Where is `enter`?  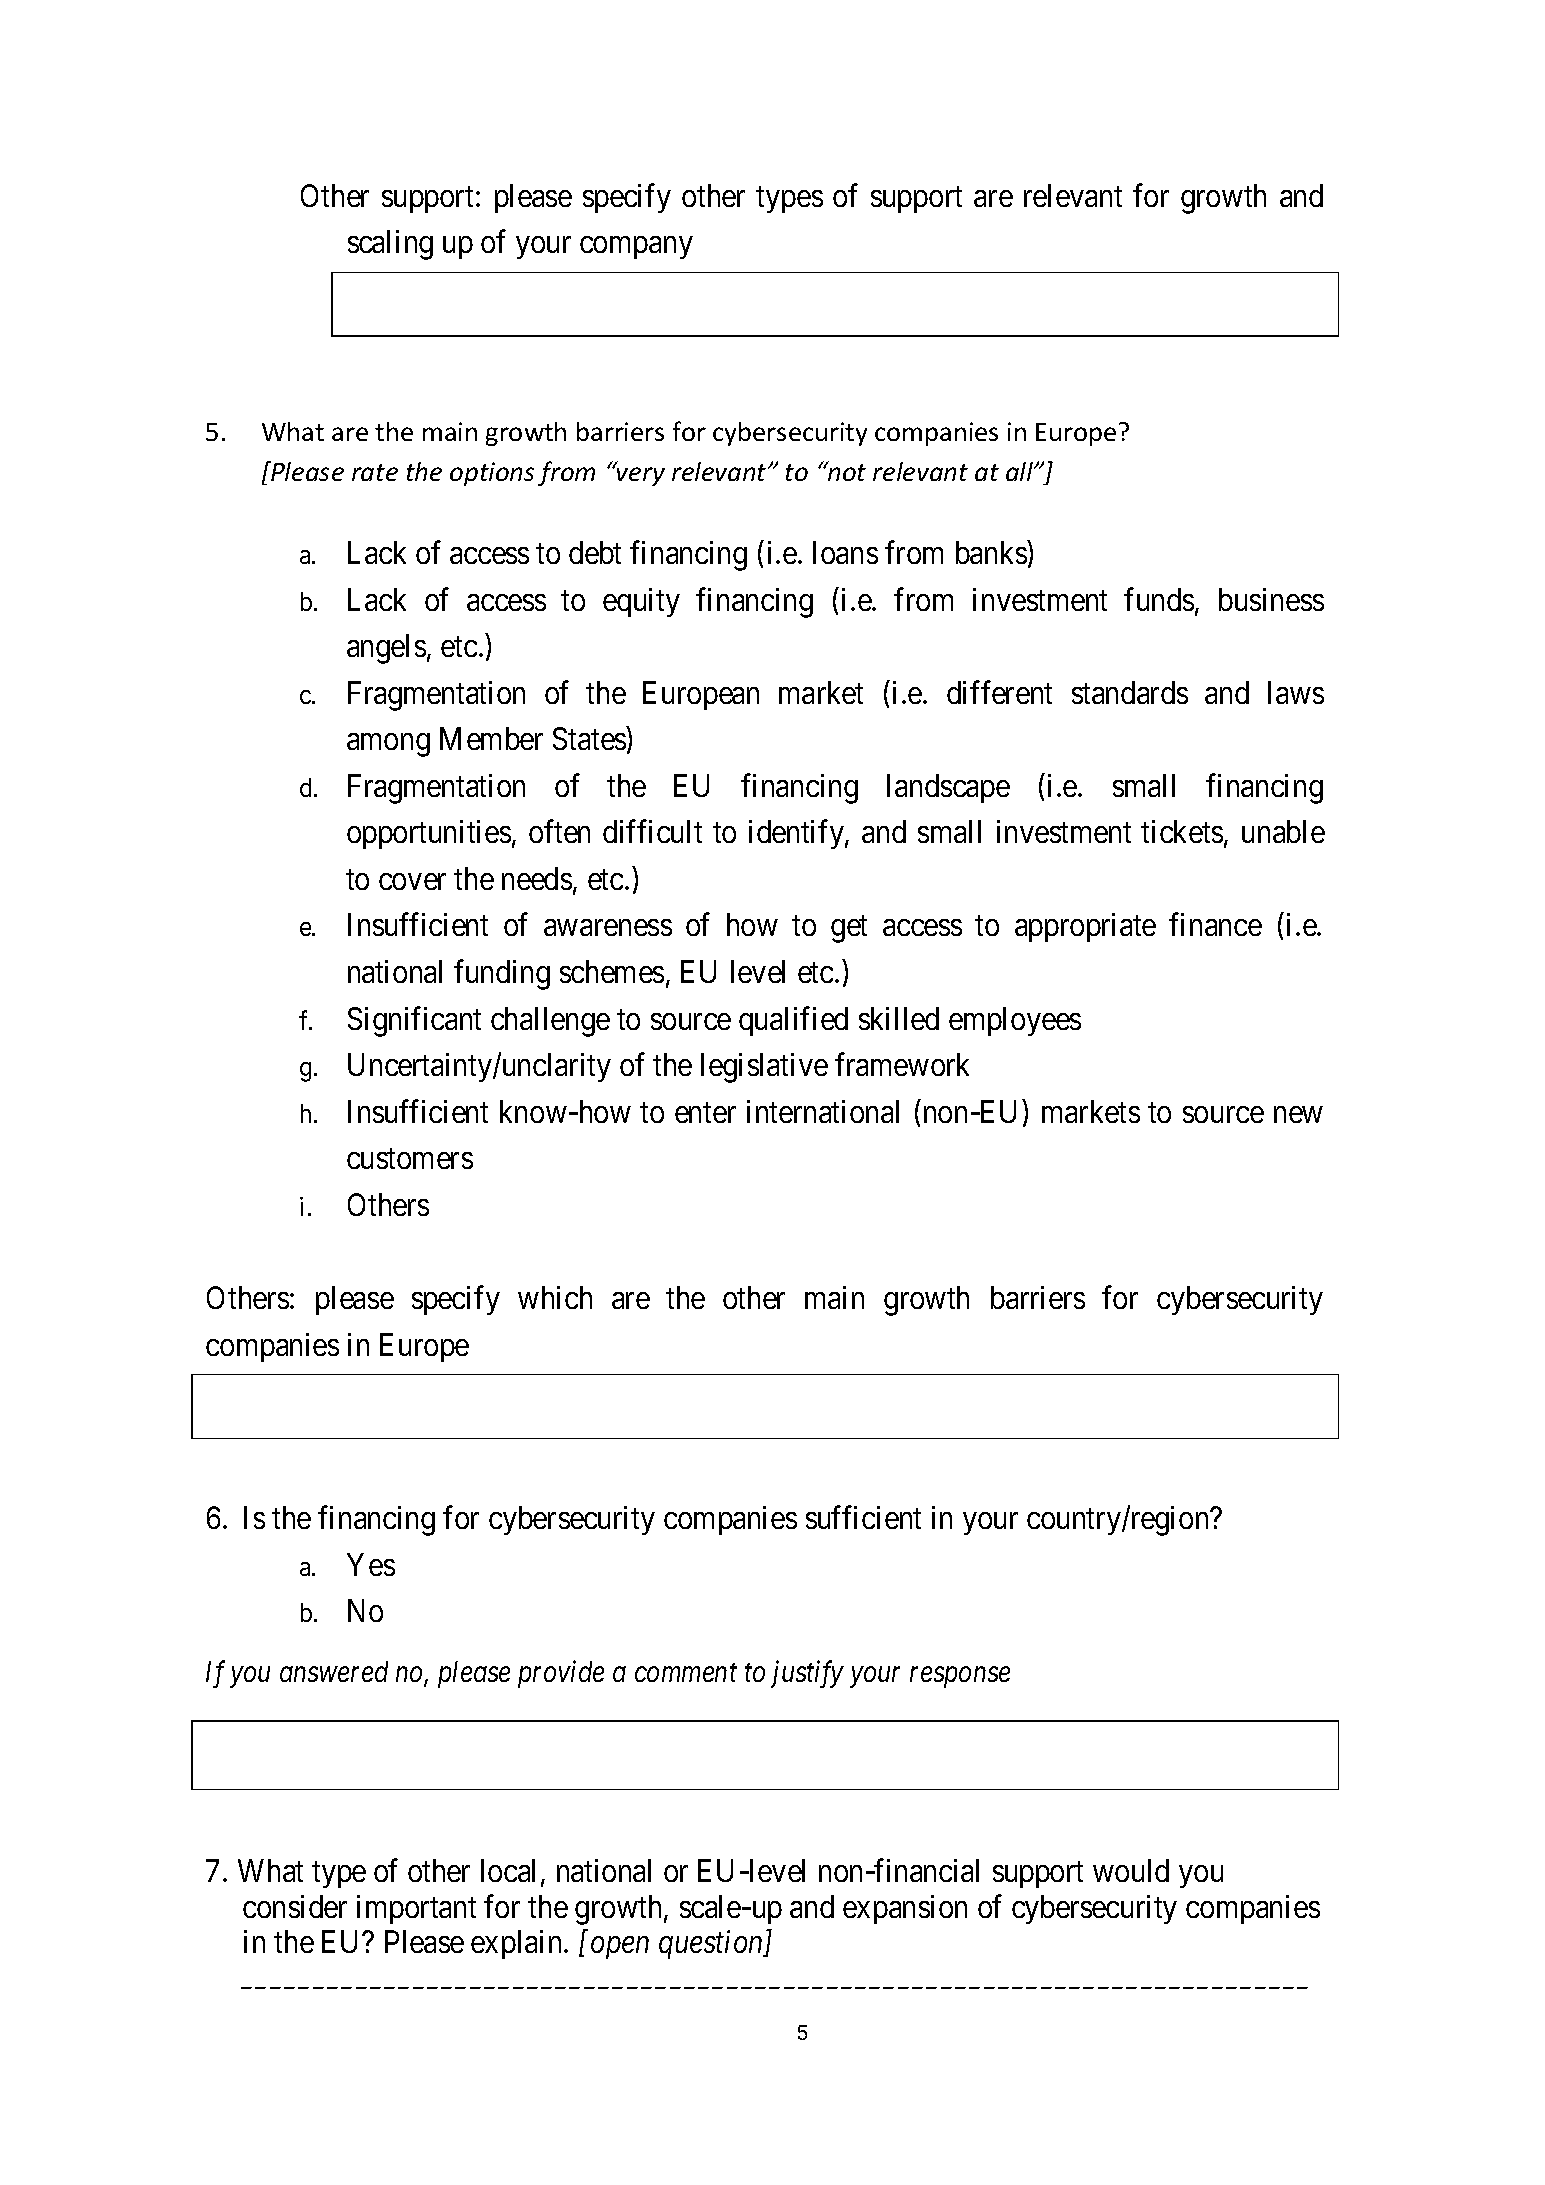
enter is located at coordinates (705, 1113).
